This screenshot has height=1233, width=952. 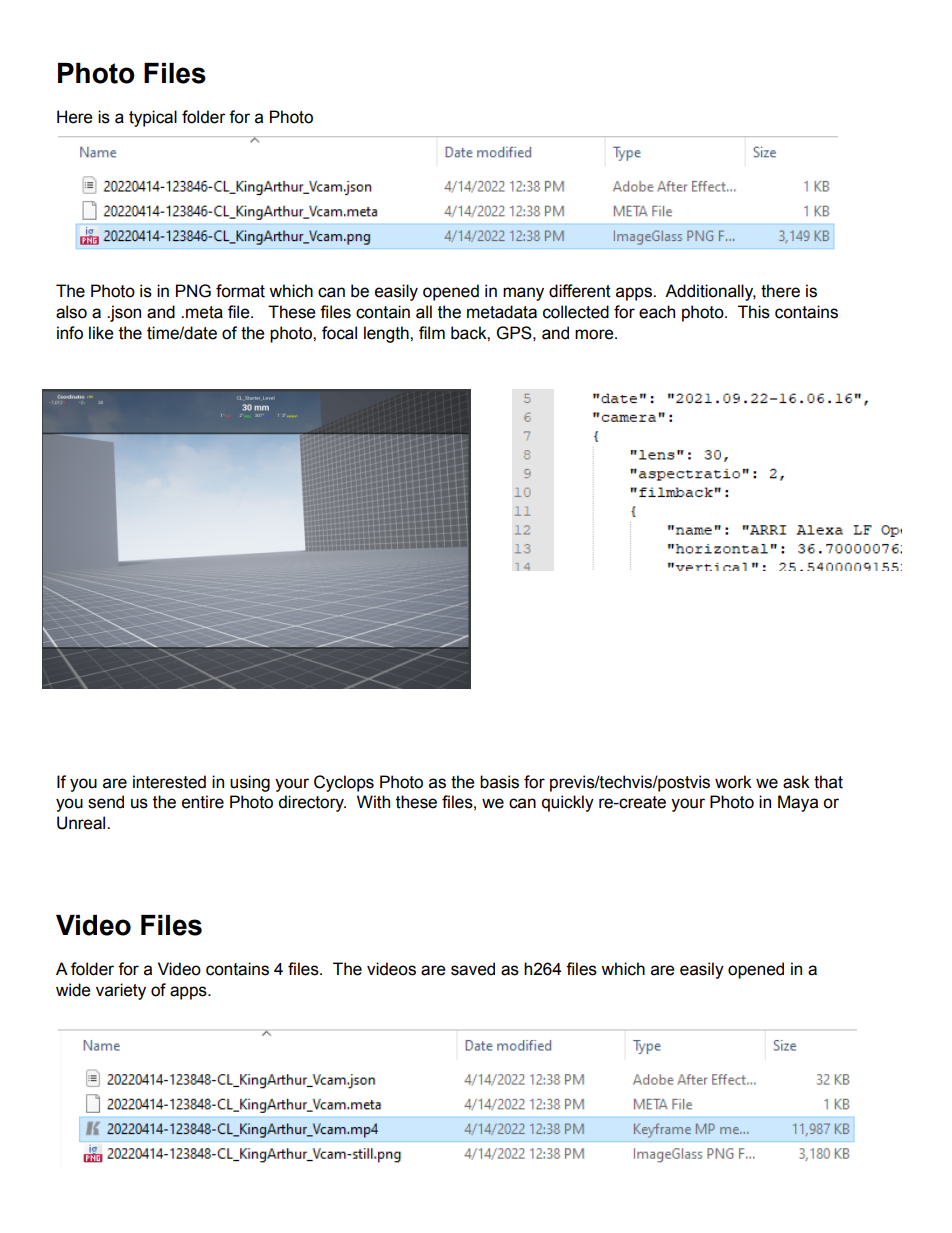 I want to click on Additionally, so click(x=710, y=292).
